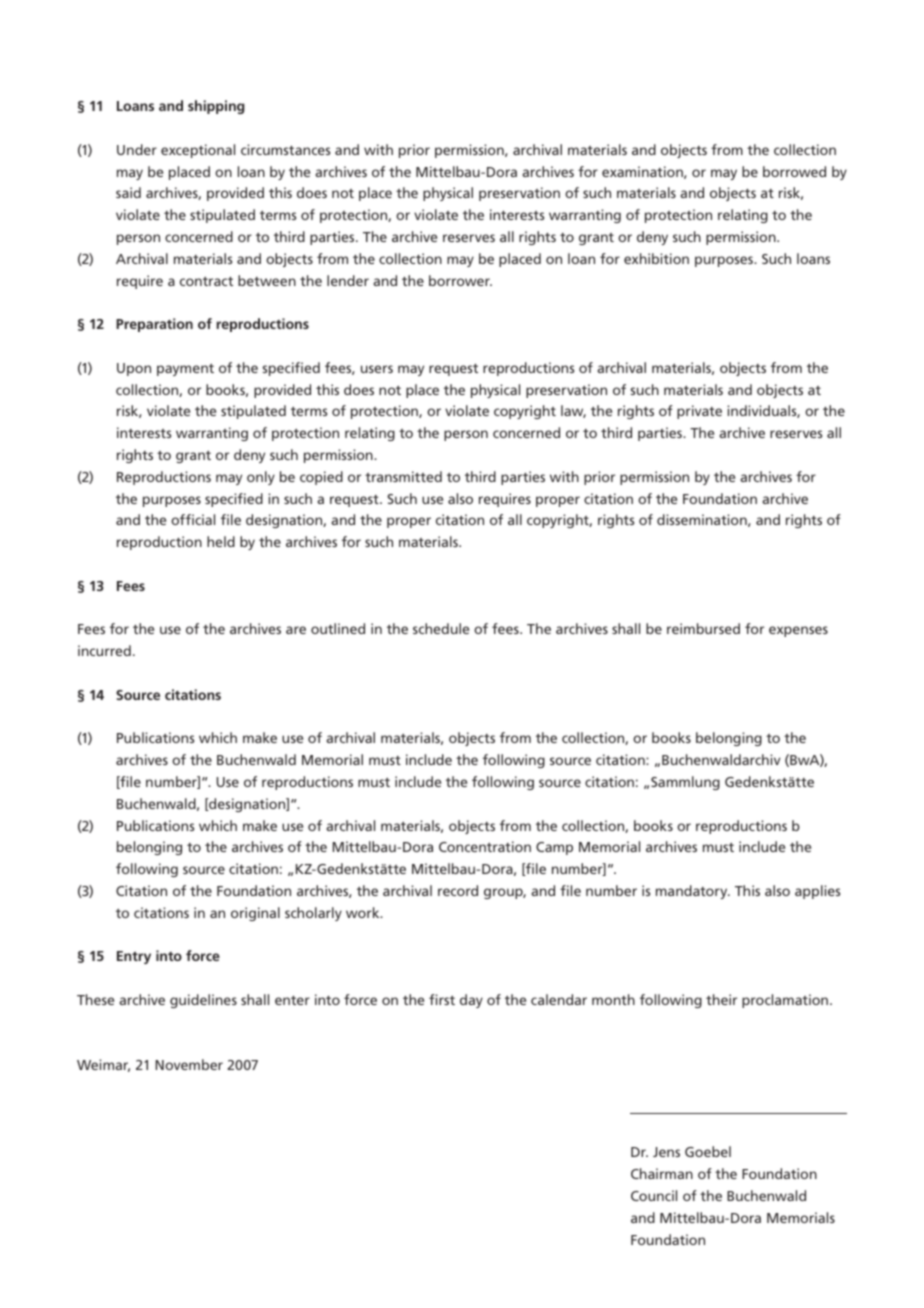 This screenshot has width=924, height=1308. I want to click on borrowed, so click(794, 171).
